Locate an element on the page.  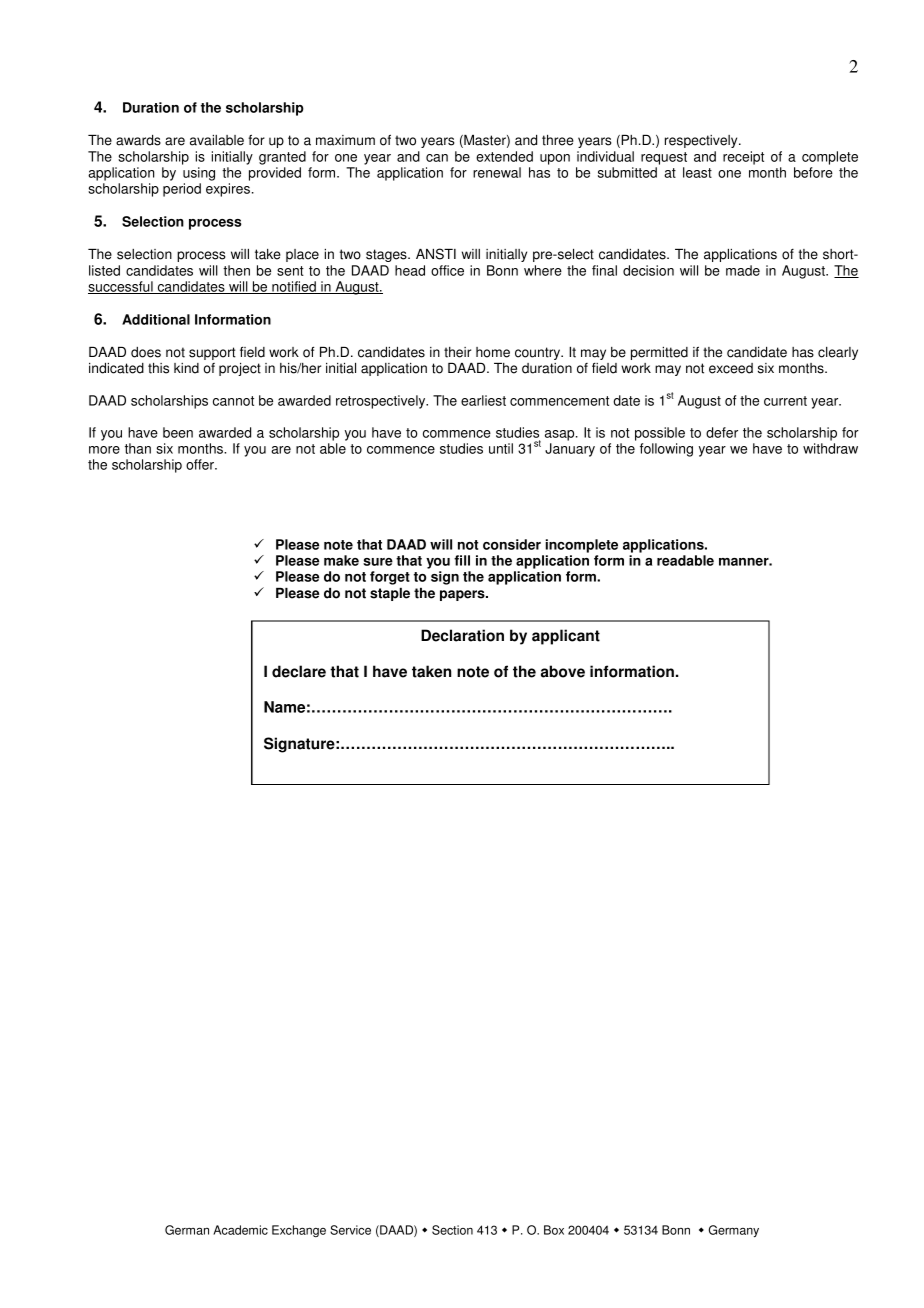
Declaration is located at coordinates (462, 635).
